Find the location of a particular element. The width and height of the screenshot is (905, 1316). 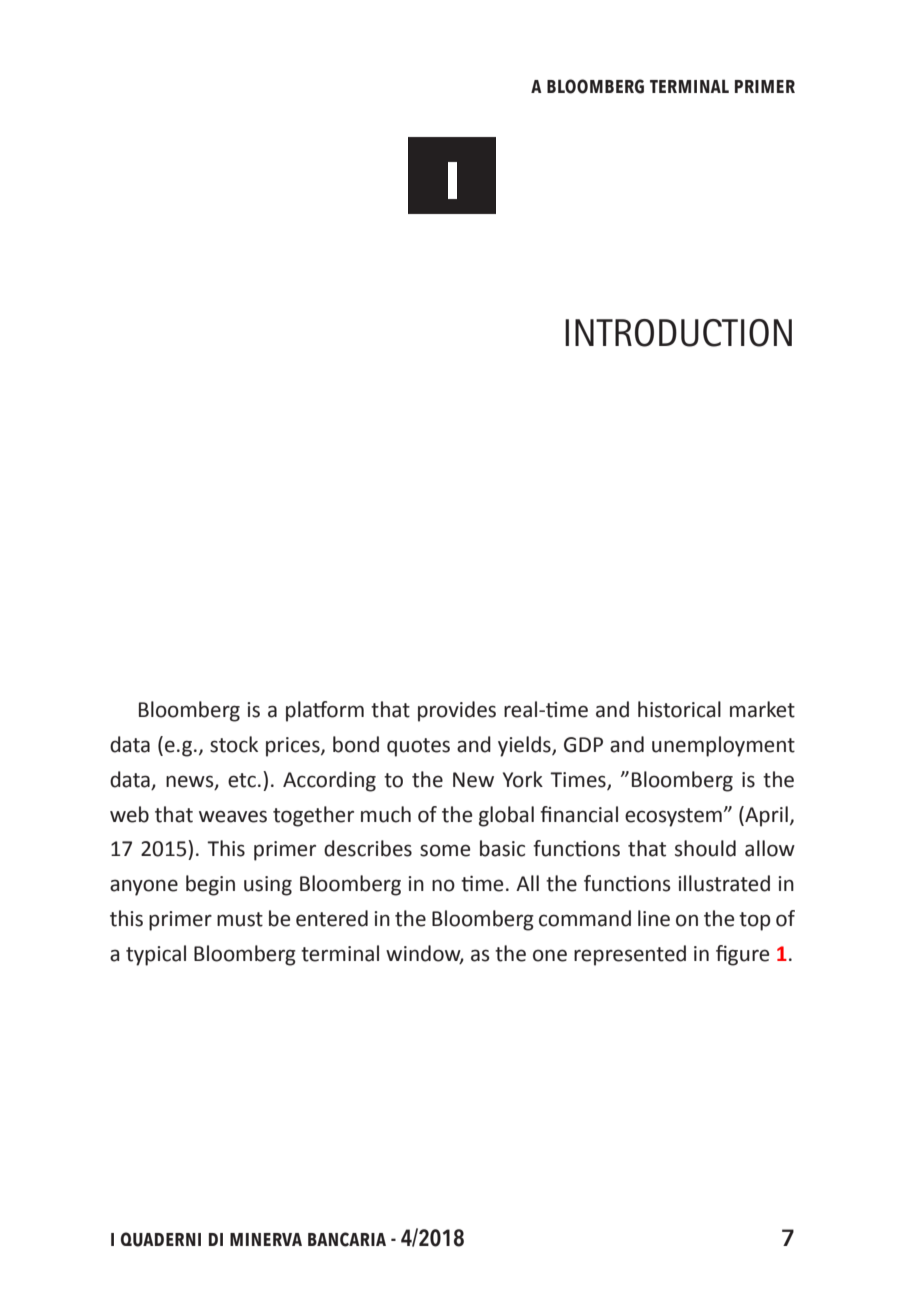

minerva is located at coordinates (266, 1239).
